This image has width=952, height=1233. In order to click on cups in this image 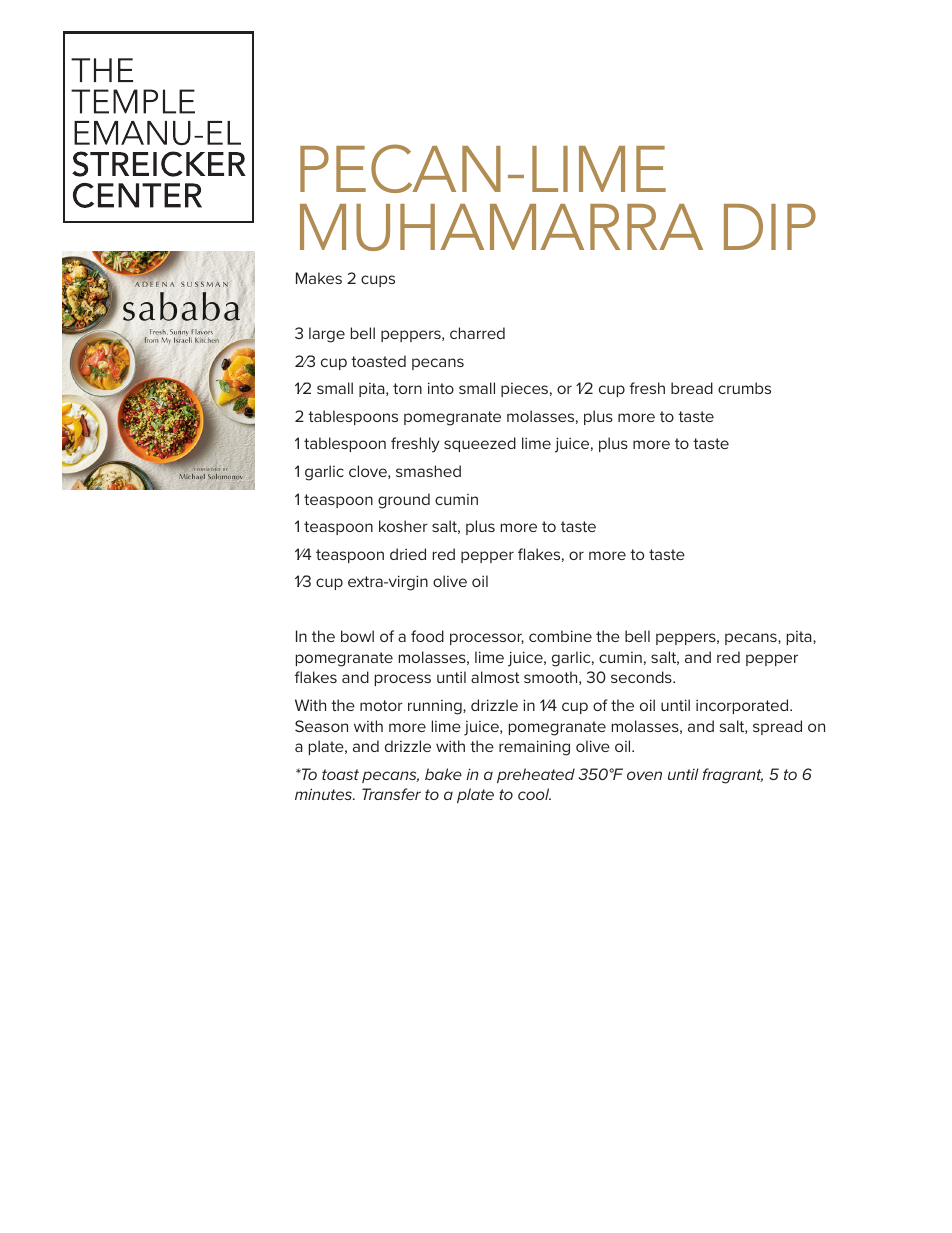, I will do `click(378, 281)`.
